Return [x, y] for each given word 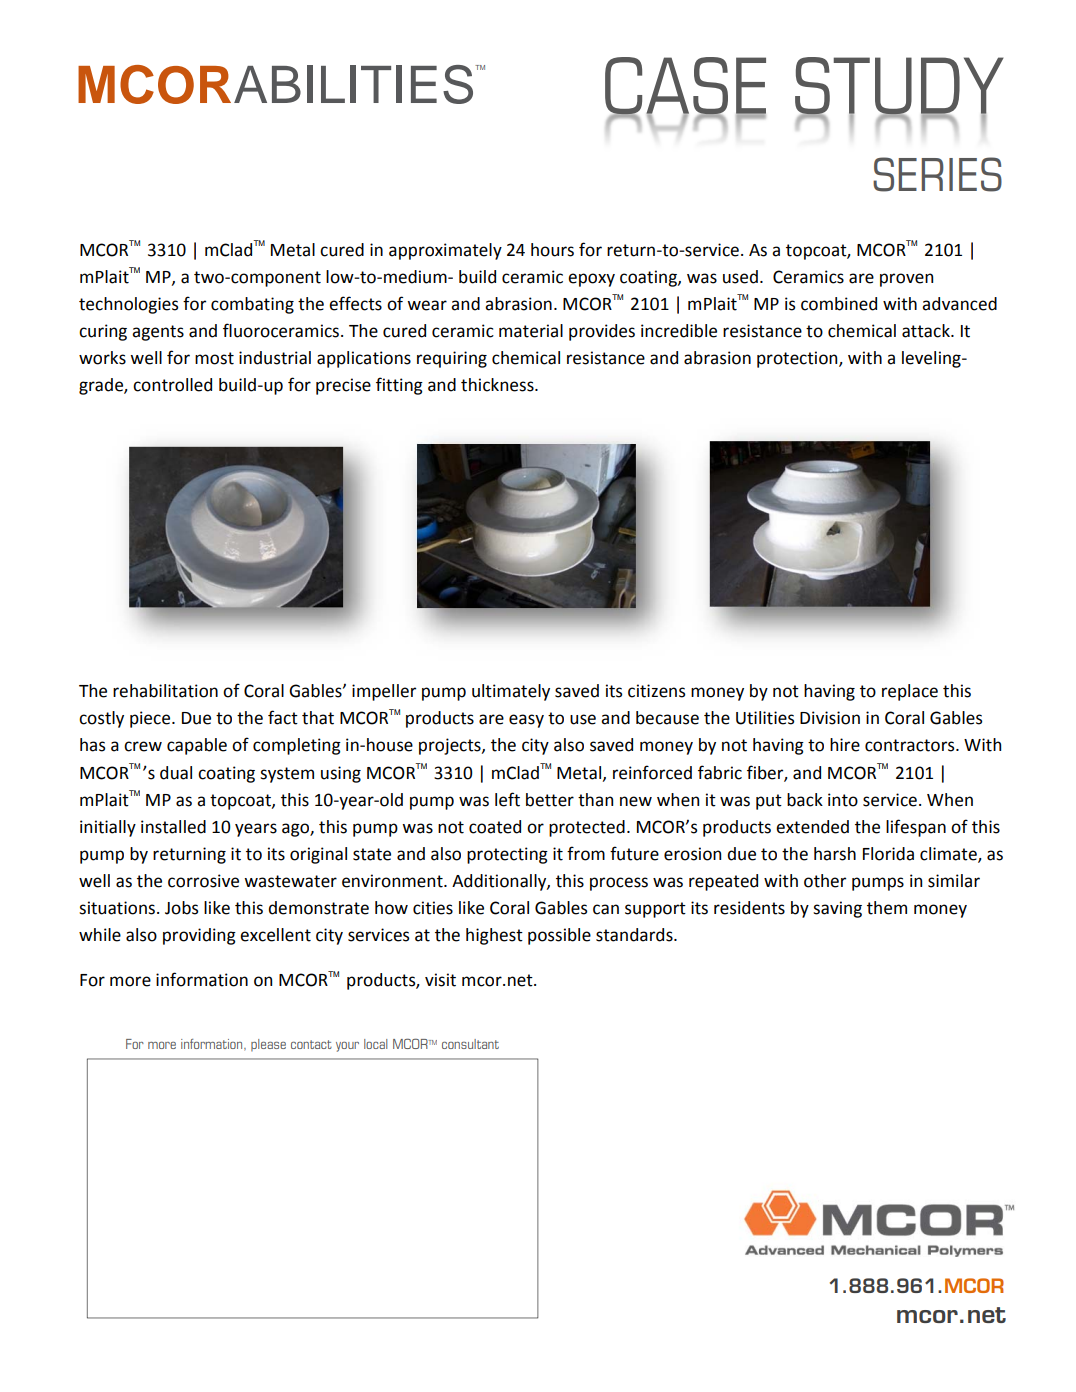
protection [798, 359]
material [531, 331]
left [507, 799]
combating [252, 305]
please [268, 1045]
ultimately [511, 692]
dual [176, 773]
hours [552, 250]
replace [910, 692]
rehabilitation [165, 691]
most [214, 358]
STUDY [899, 87]
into [843, 800]
